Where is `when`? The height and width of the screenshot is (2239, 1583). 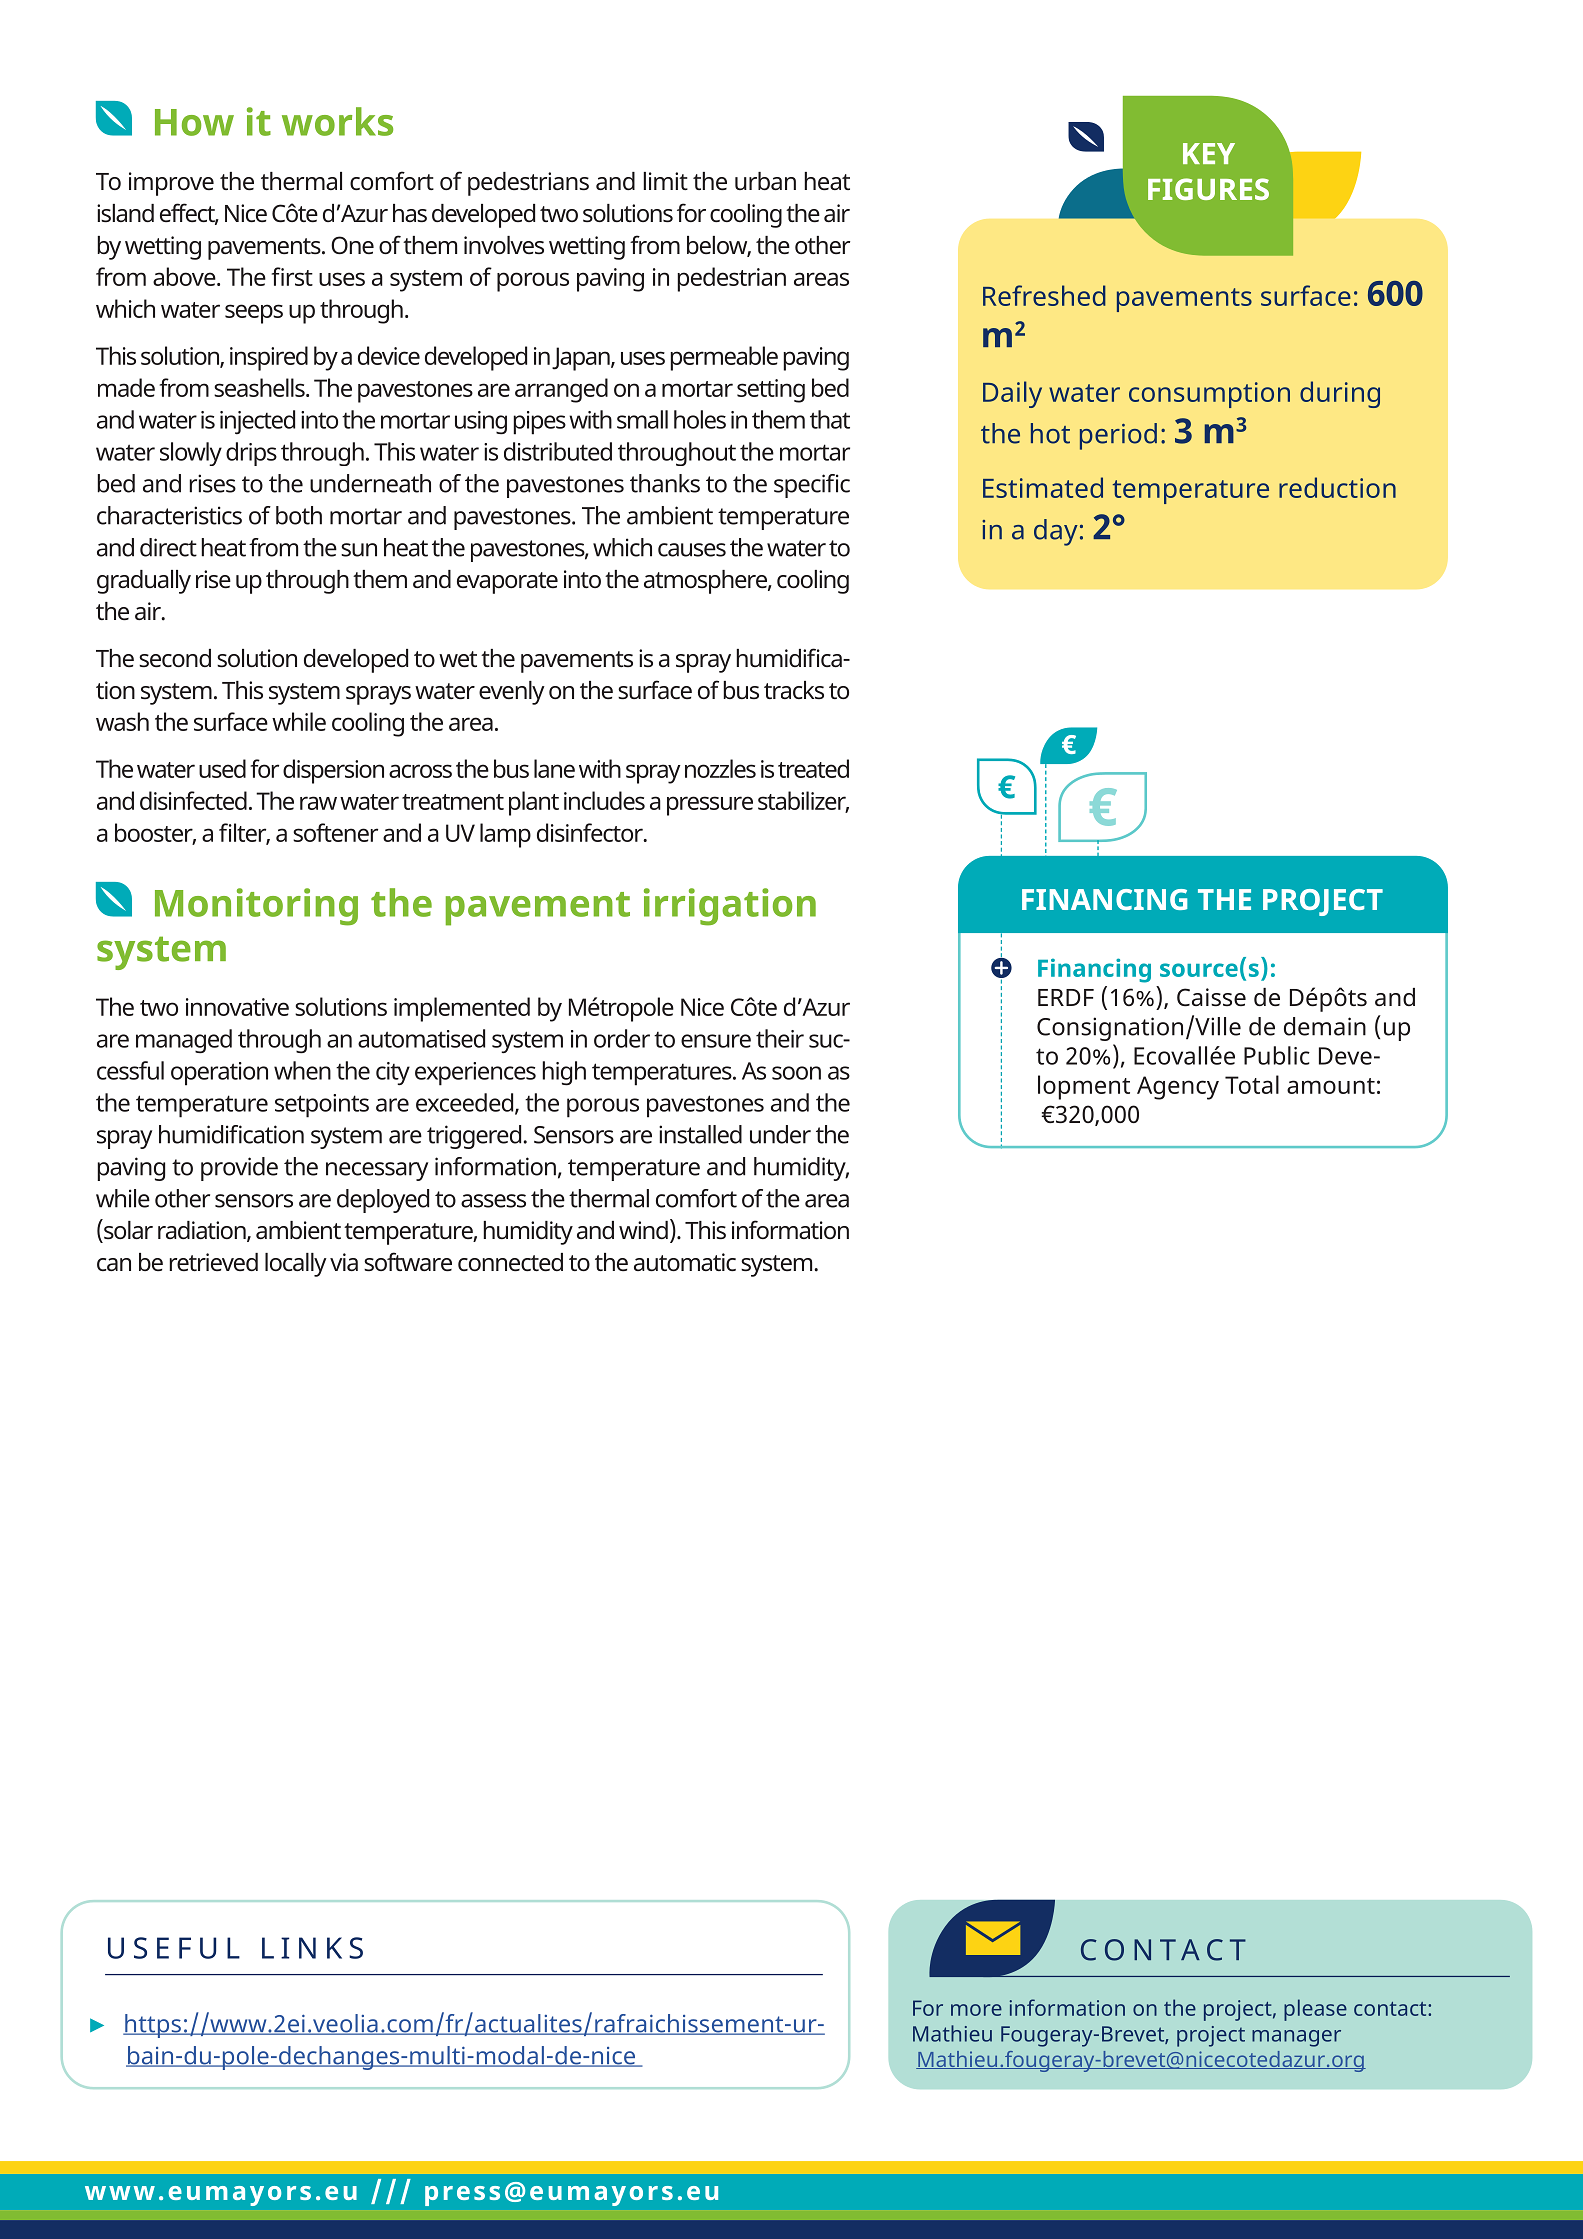
when is located at coordinates (302, 1070).
